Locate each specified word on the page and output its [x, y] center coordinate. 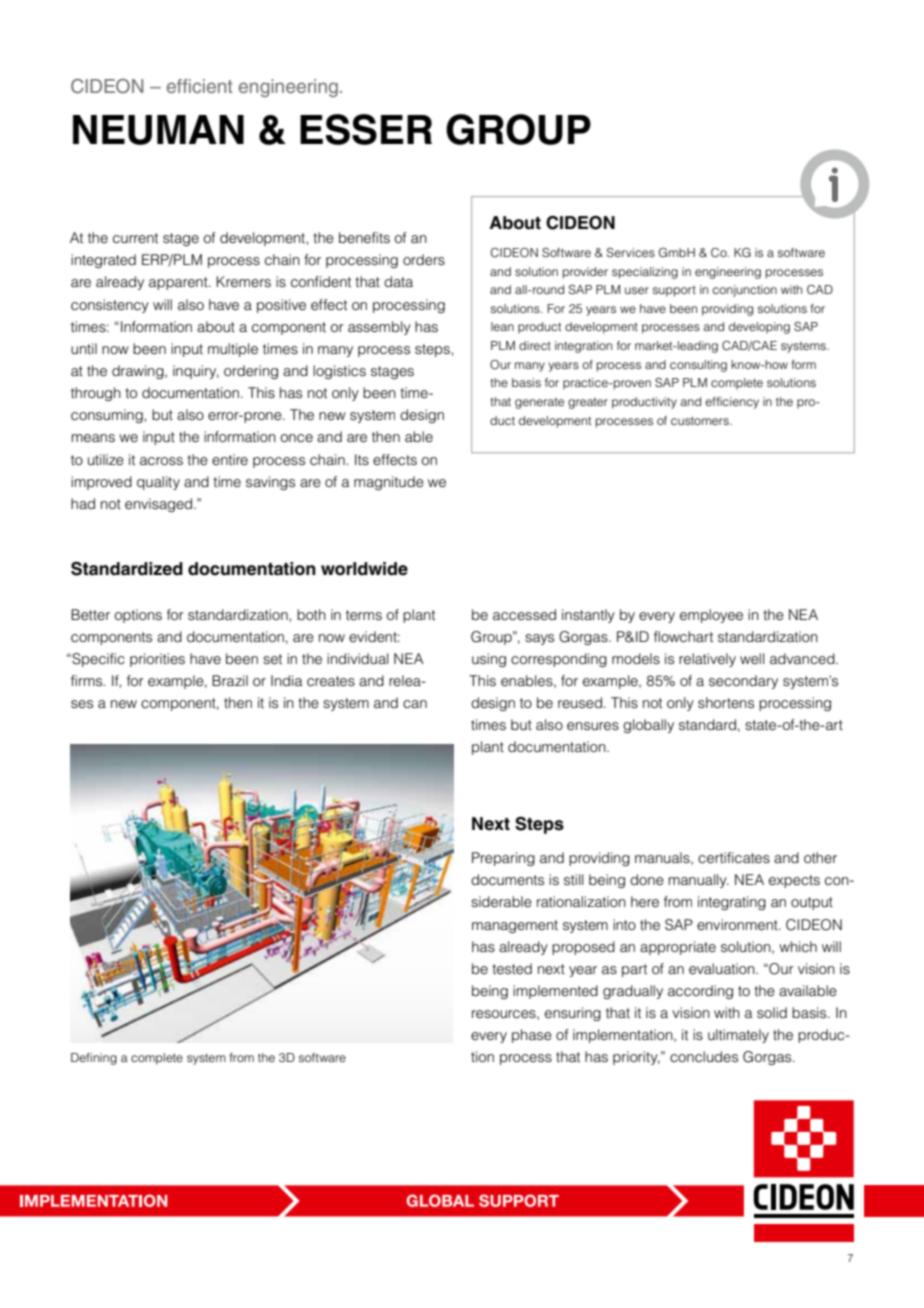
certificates [734, 858]
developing [759, 328]
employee [711, 616]
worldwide [364, 569]
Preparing [503, 859]
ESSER [366, 129]
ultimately [738, 1036]
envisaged [160, 505]
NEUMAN [158, 130]
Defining [94, 1059]
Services [631, 253]
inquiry [196, 372]
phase [532, 1036]
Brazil [230, 680]
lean [502, 326]
